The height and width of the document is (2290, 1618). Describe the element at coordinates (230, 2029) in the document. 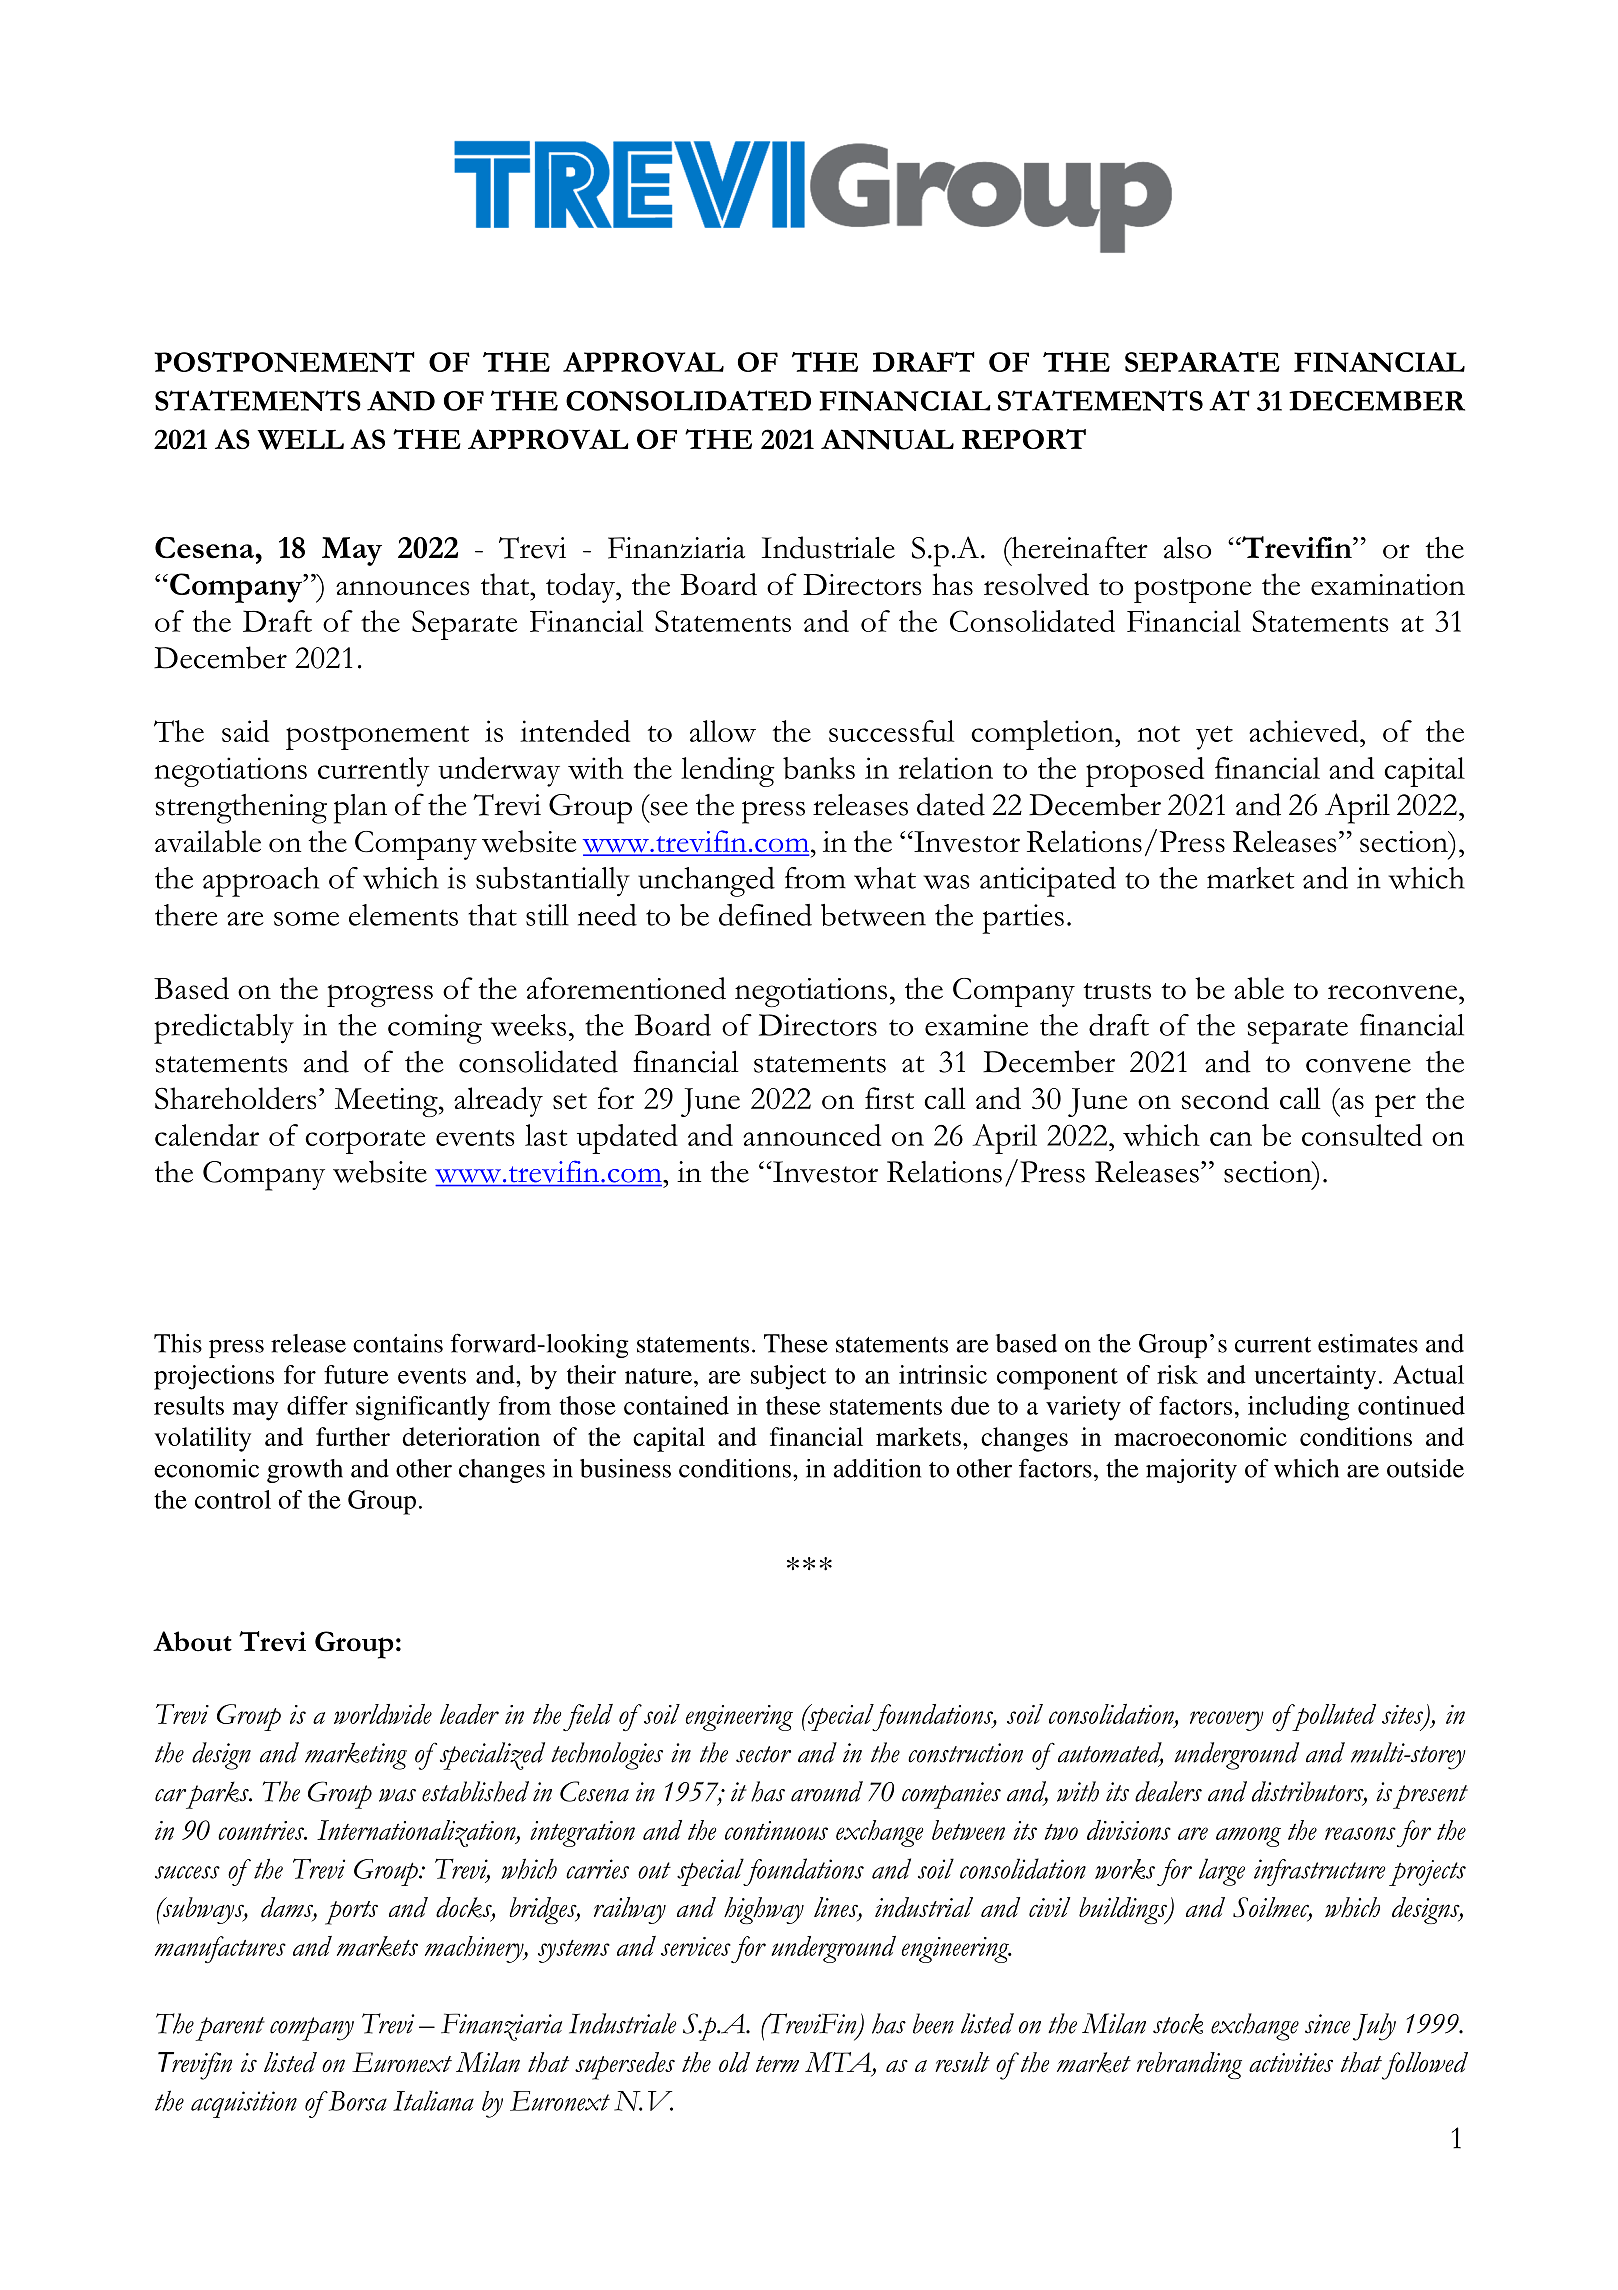

I see `parent` at that location.
